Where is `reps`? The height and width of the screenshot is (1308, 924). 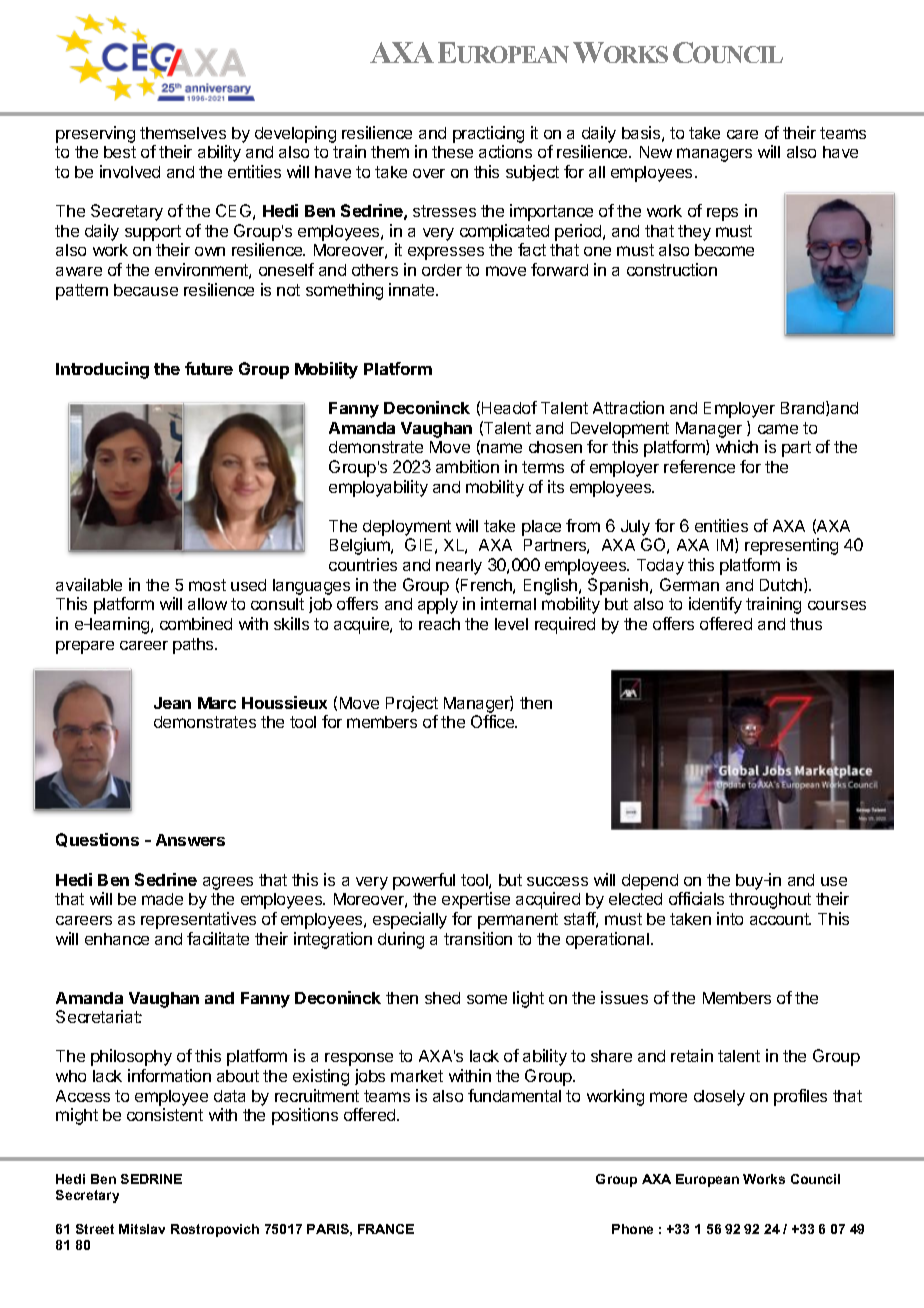
reps is located at coordinates (722, 214).
